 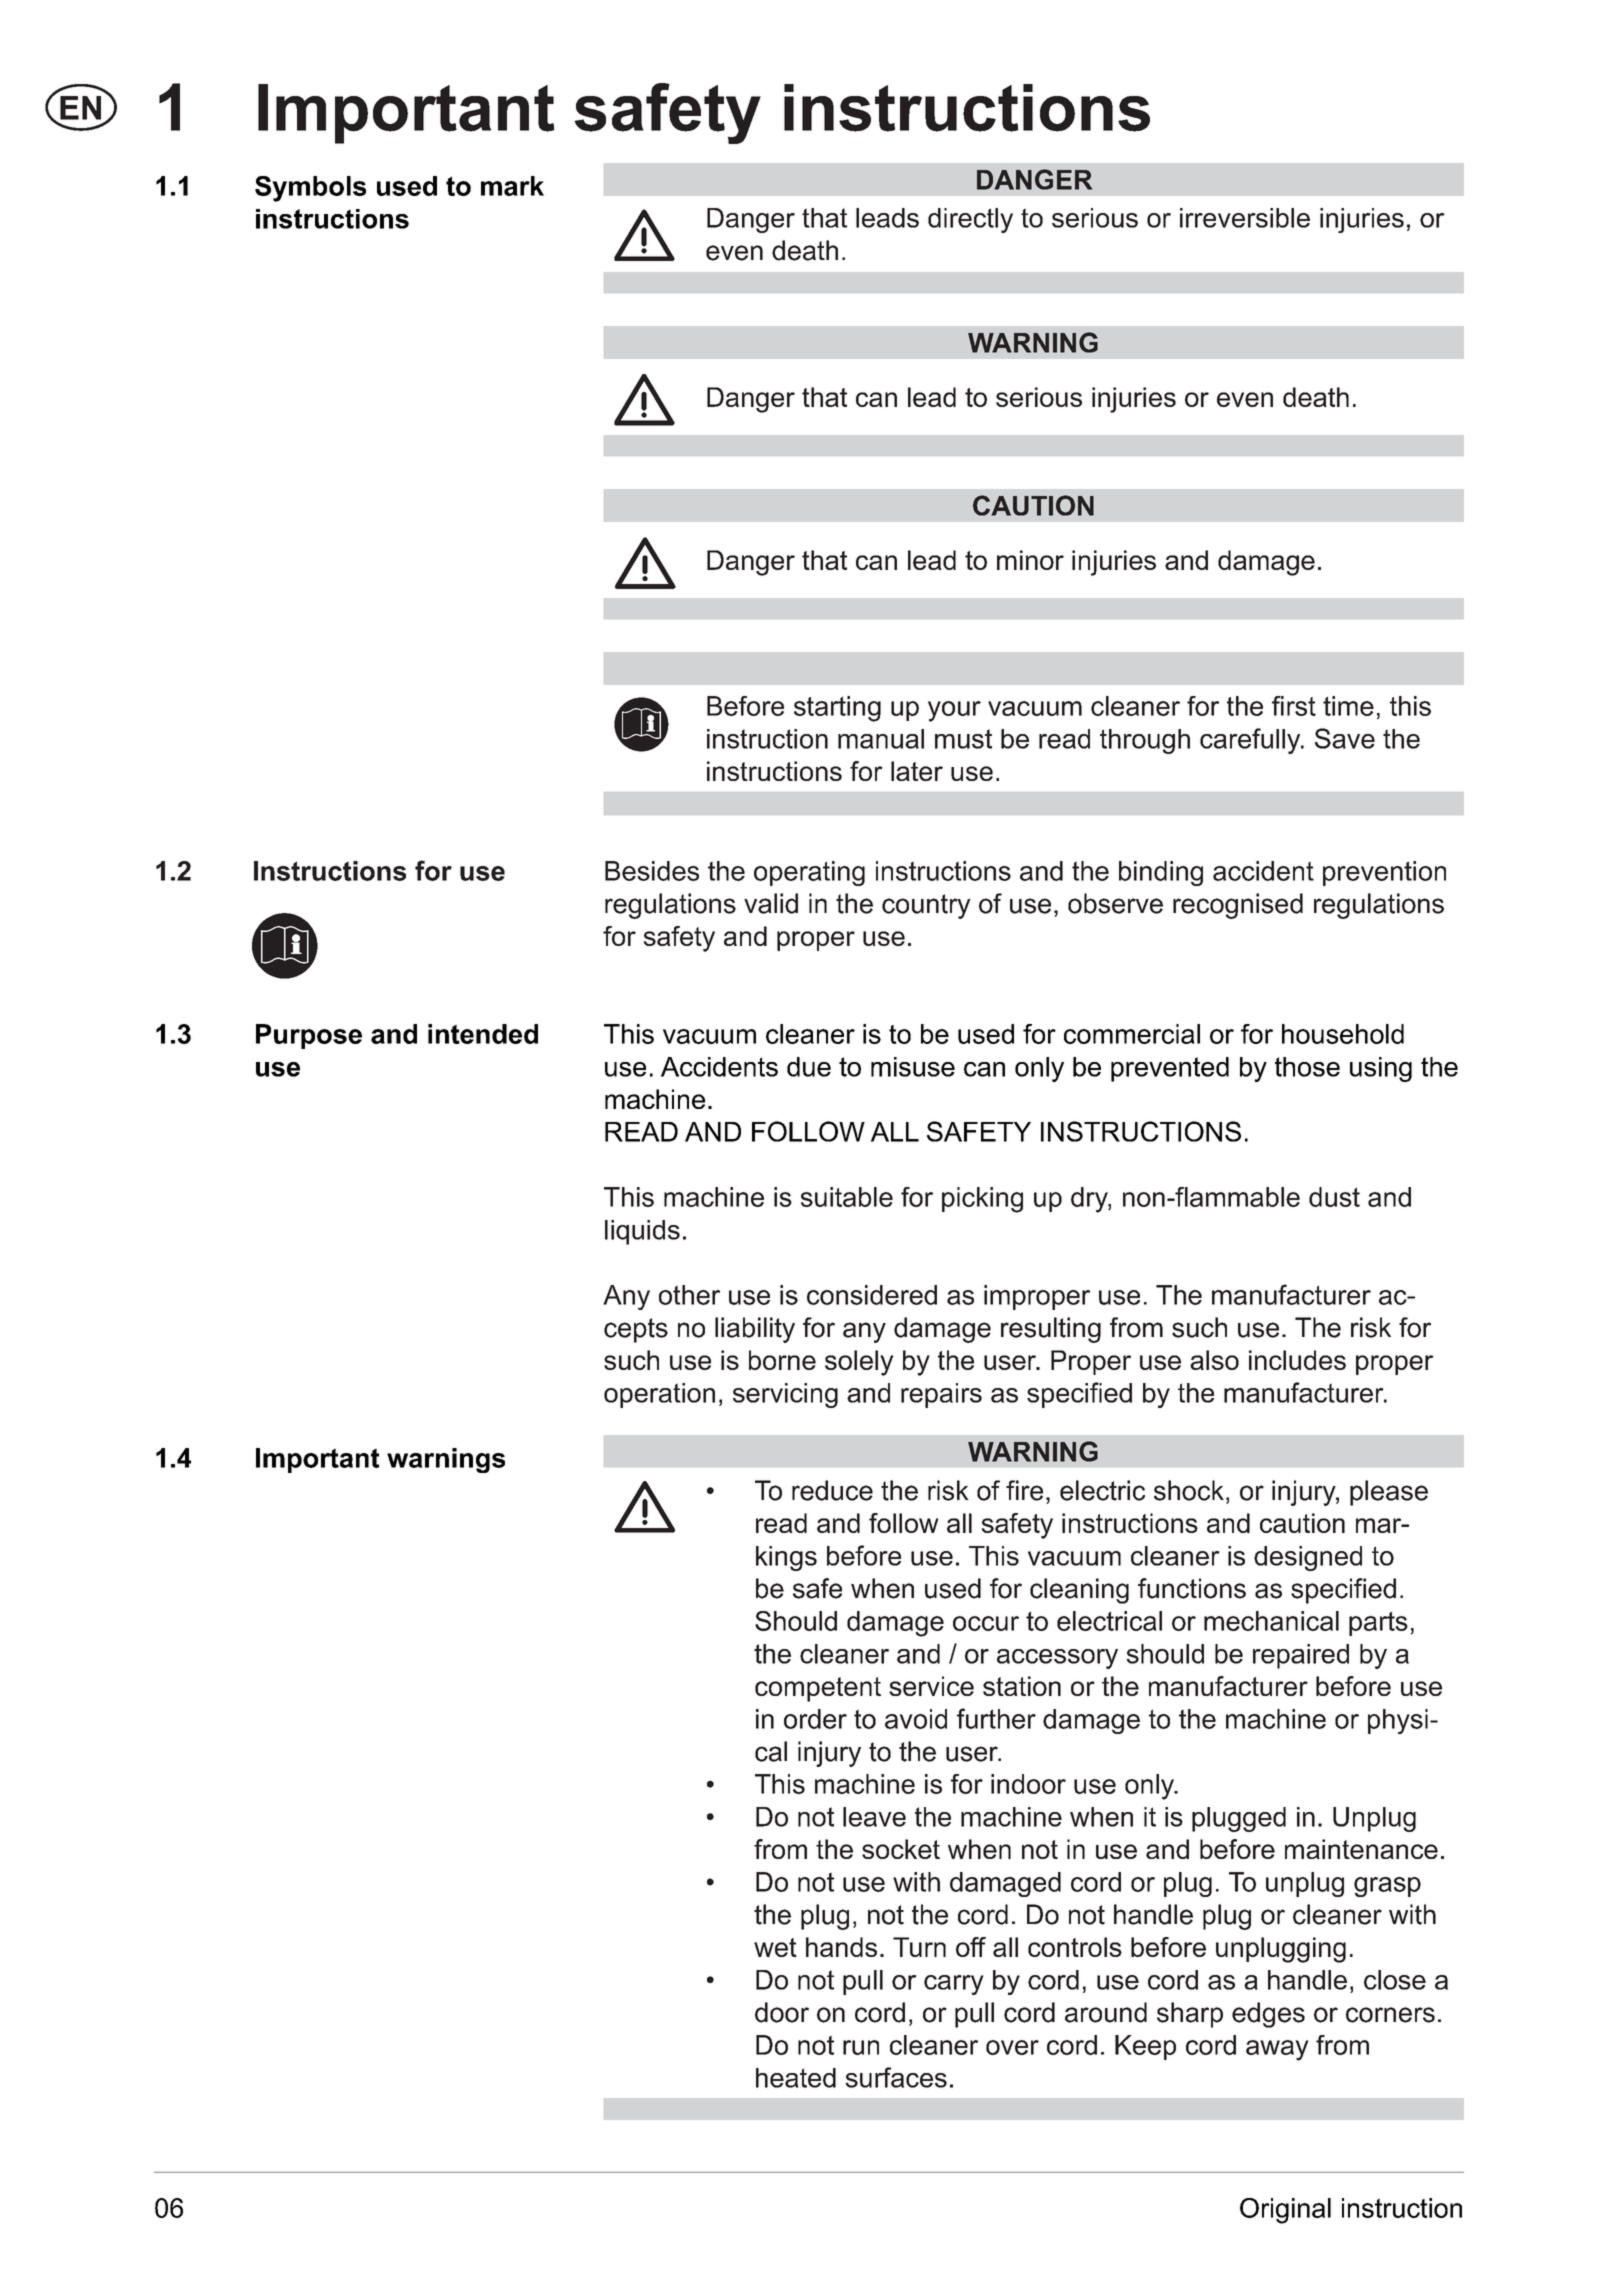 What do you see at coordinates (483, 1034) in the screenshot?
I see `intended` at bounding box center [483, 1034].
